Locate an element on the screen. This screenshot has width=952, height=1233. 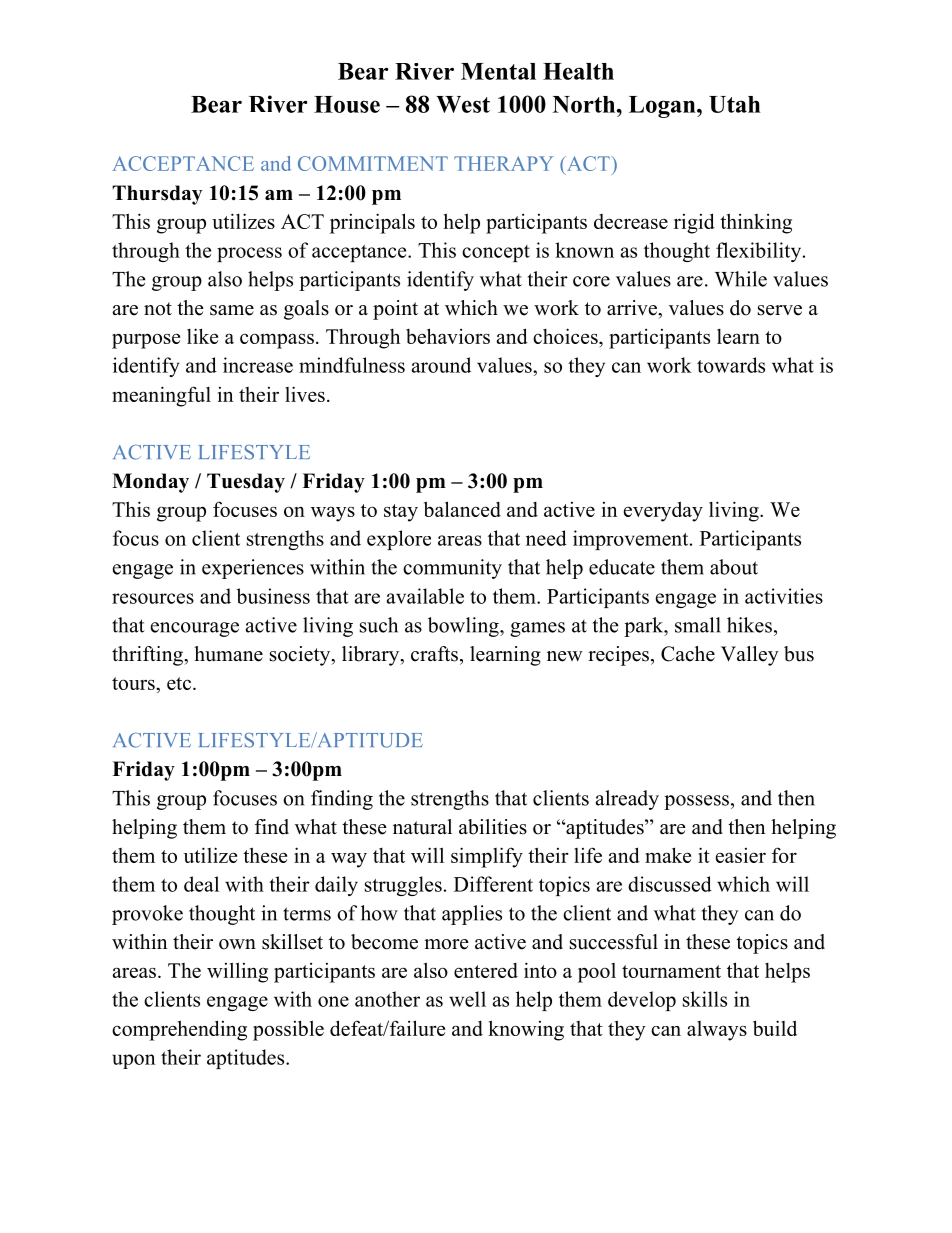
experiences is located at coordinates (253, 569).
